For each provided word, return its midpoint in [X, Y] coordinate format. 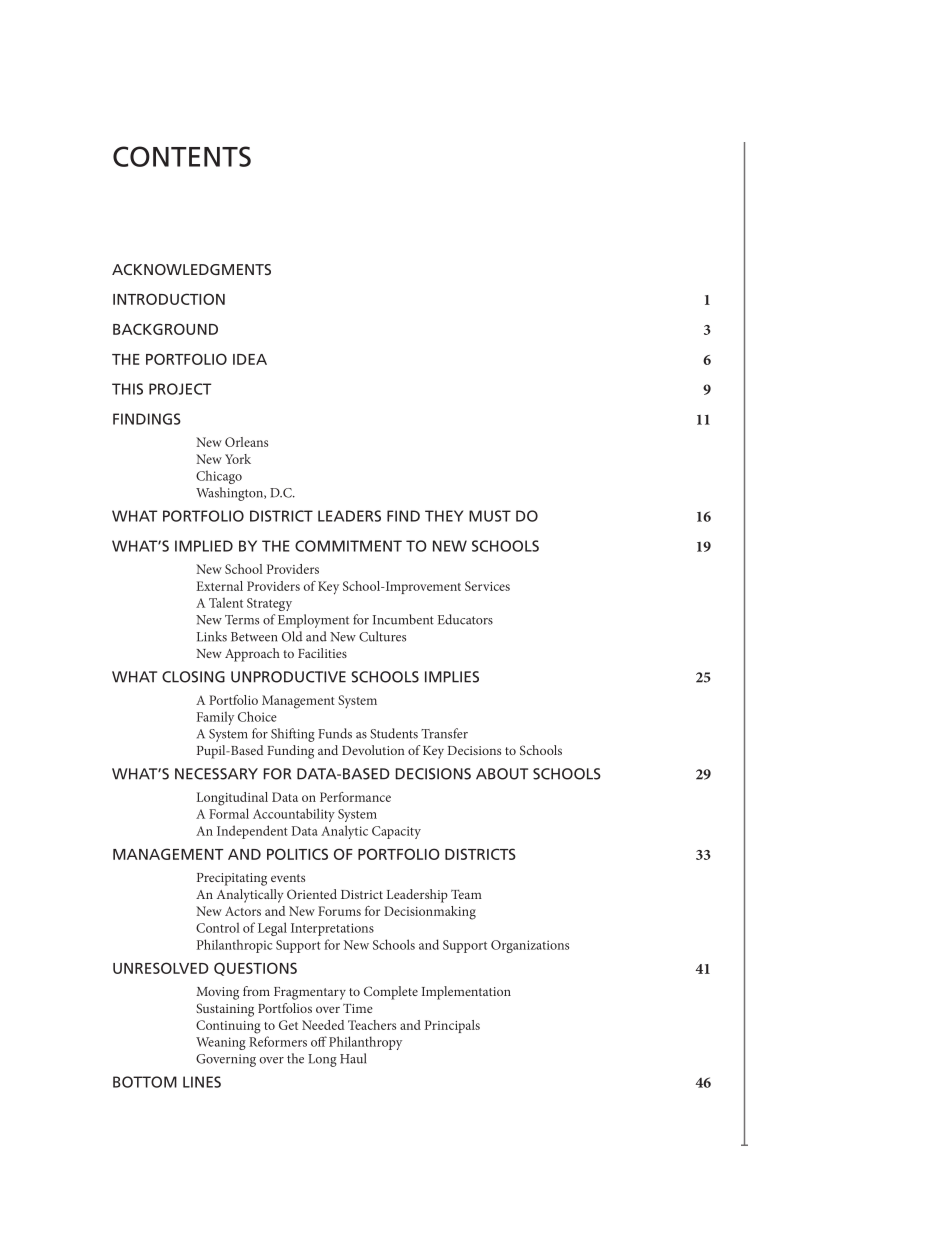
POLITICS [297, 854]
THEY [444, 516]
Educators [465, 619]
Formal [229, 813]
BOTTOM [145, 1082]
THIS [127, 389]
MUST [490, 516]
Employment [313, 621]
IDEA [250, 359]
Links [212, 636]
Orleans [246, 442]
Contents [182, 156]
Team [466, 894]
